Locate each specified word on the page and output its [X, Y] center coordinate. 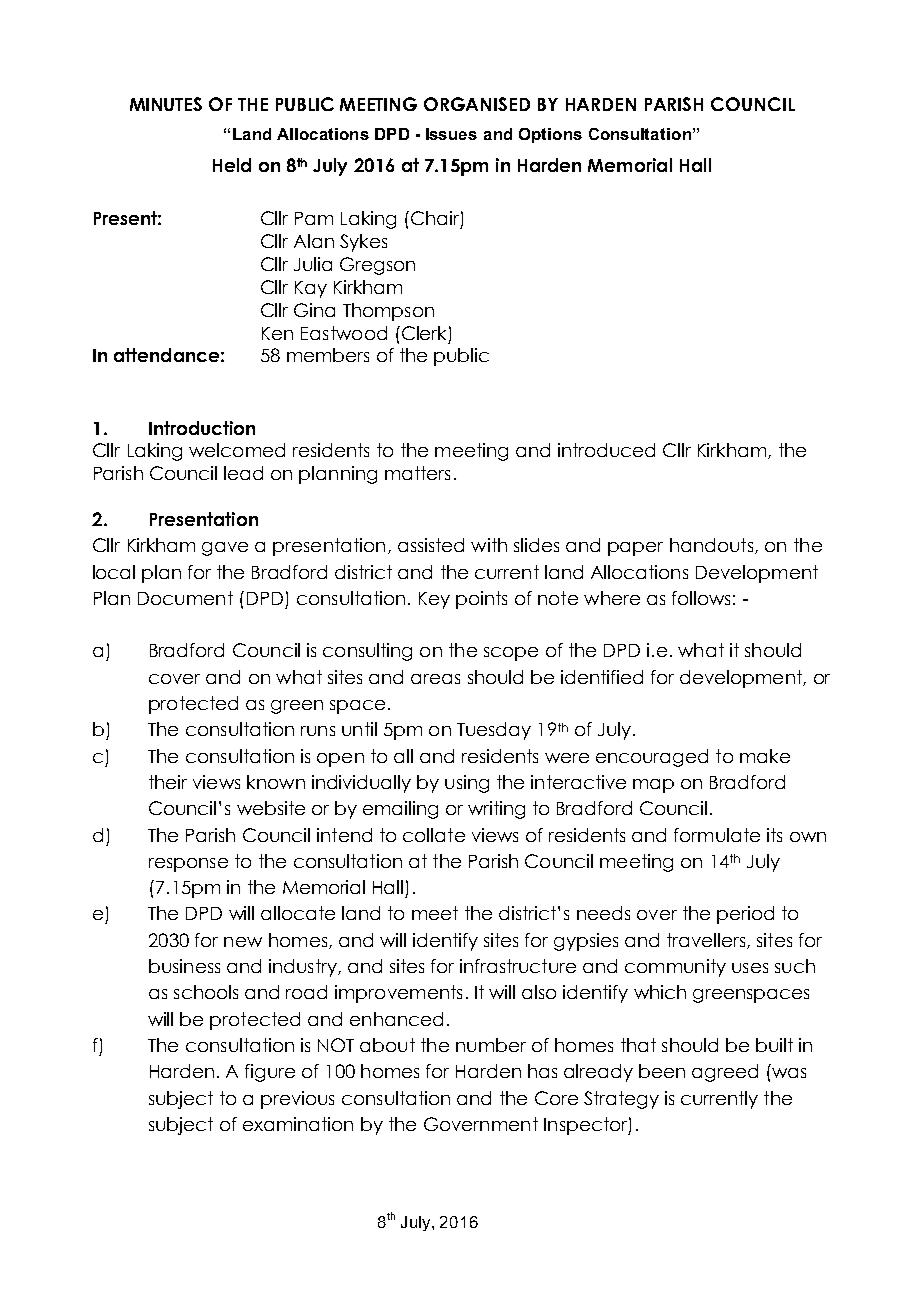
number [491, 1045]
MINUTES [166, 104]
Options [550, 135]
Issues [451, 134]
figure [270, 1073]
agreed [725, 1073]
